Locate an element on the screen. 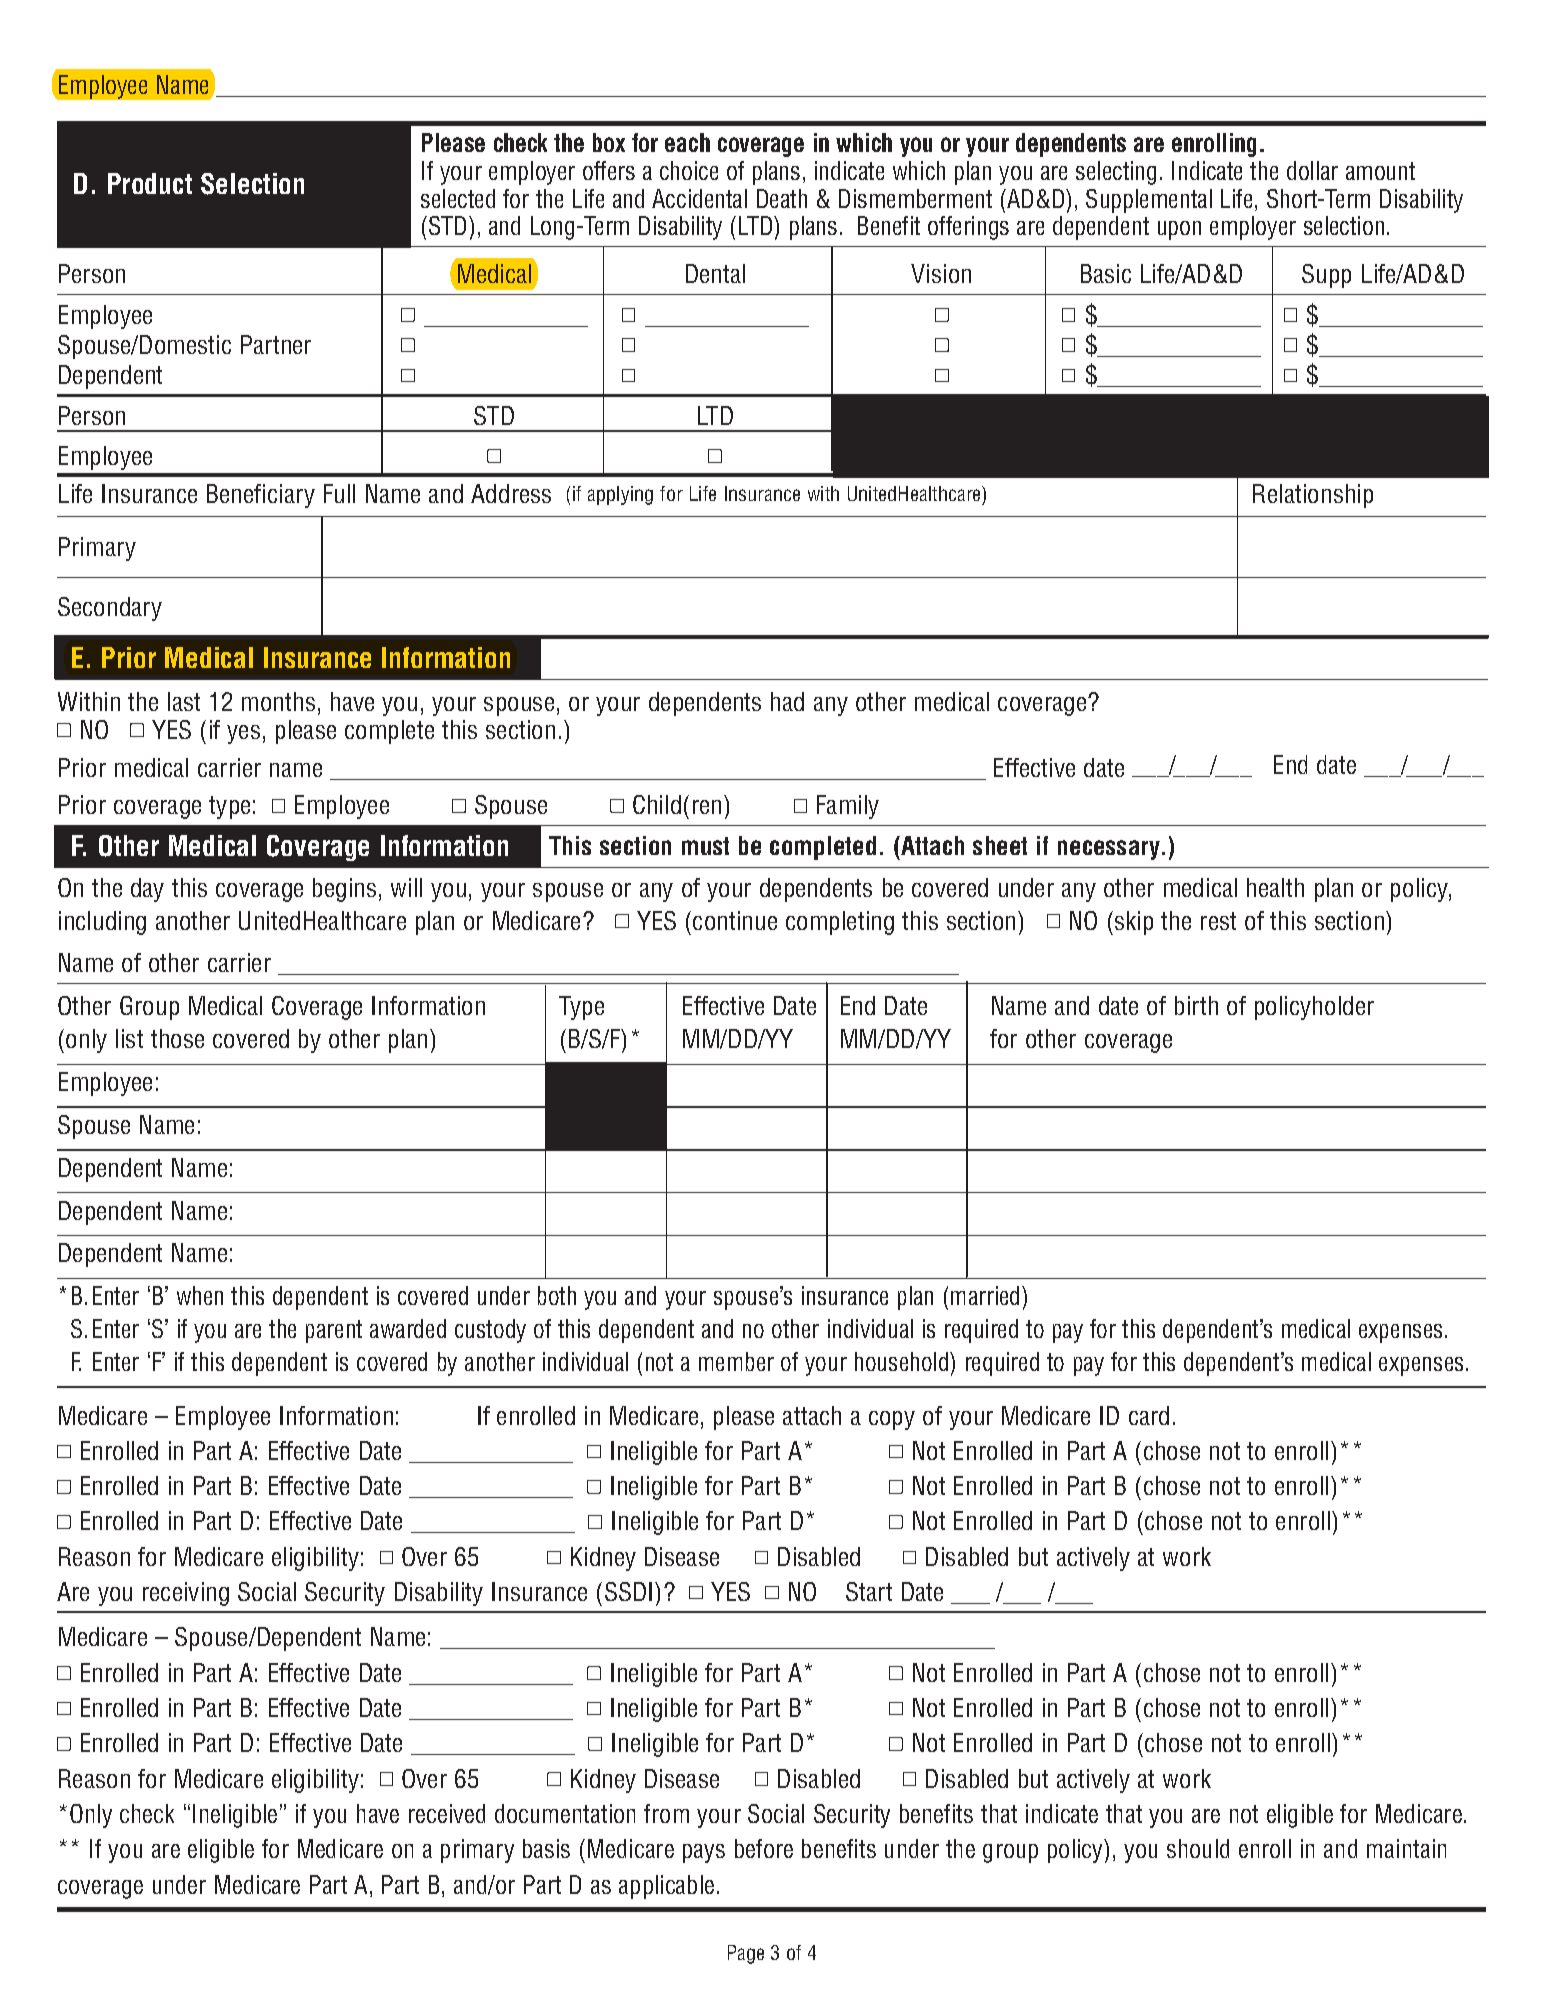 The width and height of the screenshot is (1543, 1997). before is located at coordinates (764, 1848).
